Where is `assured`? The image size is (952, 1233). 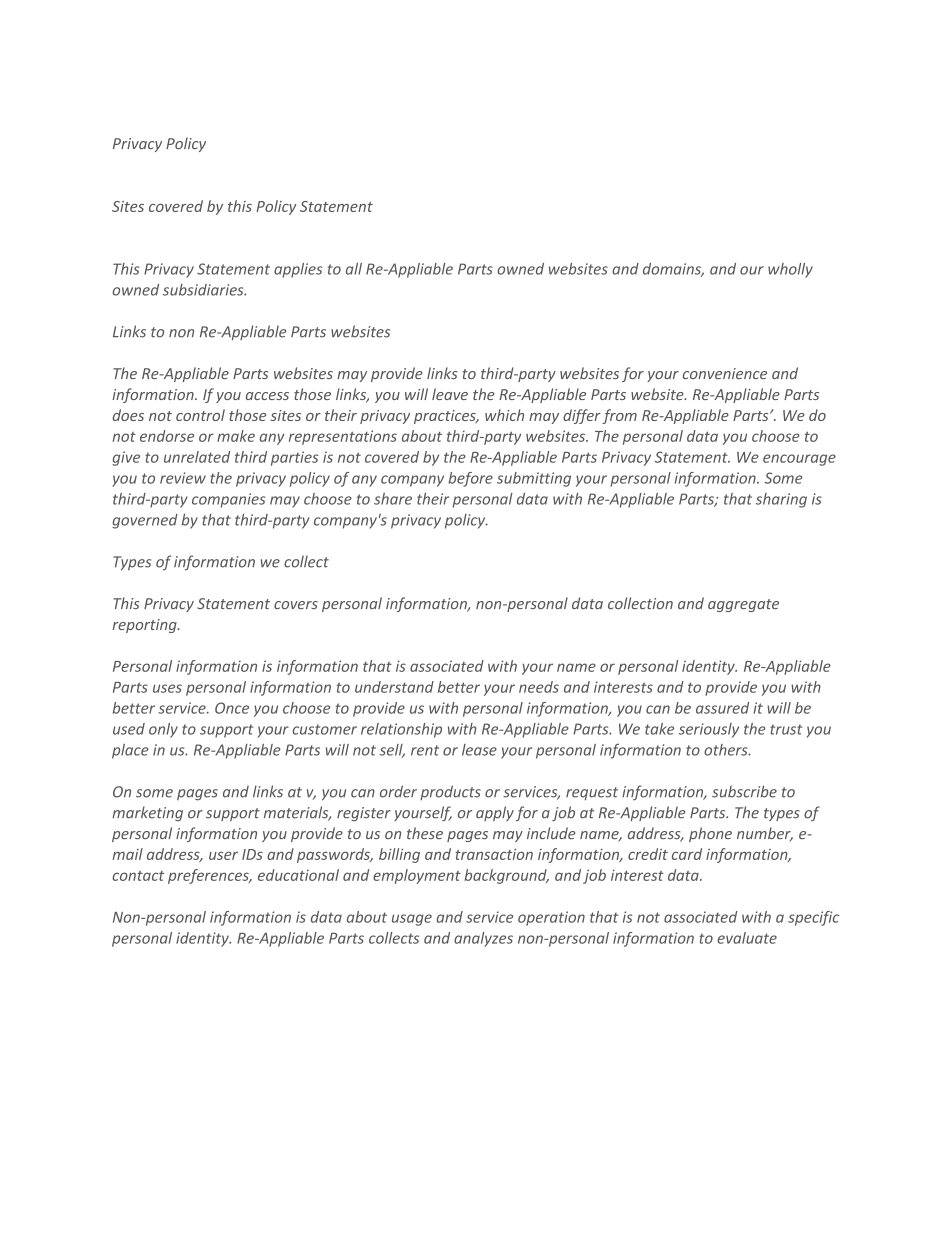 assured is located at coordinates (722, 708).
